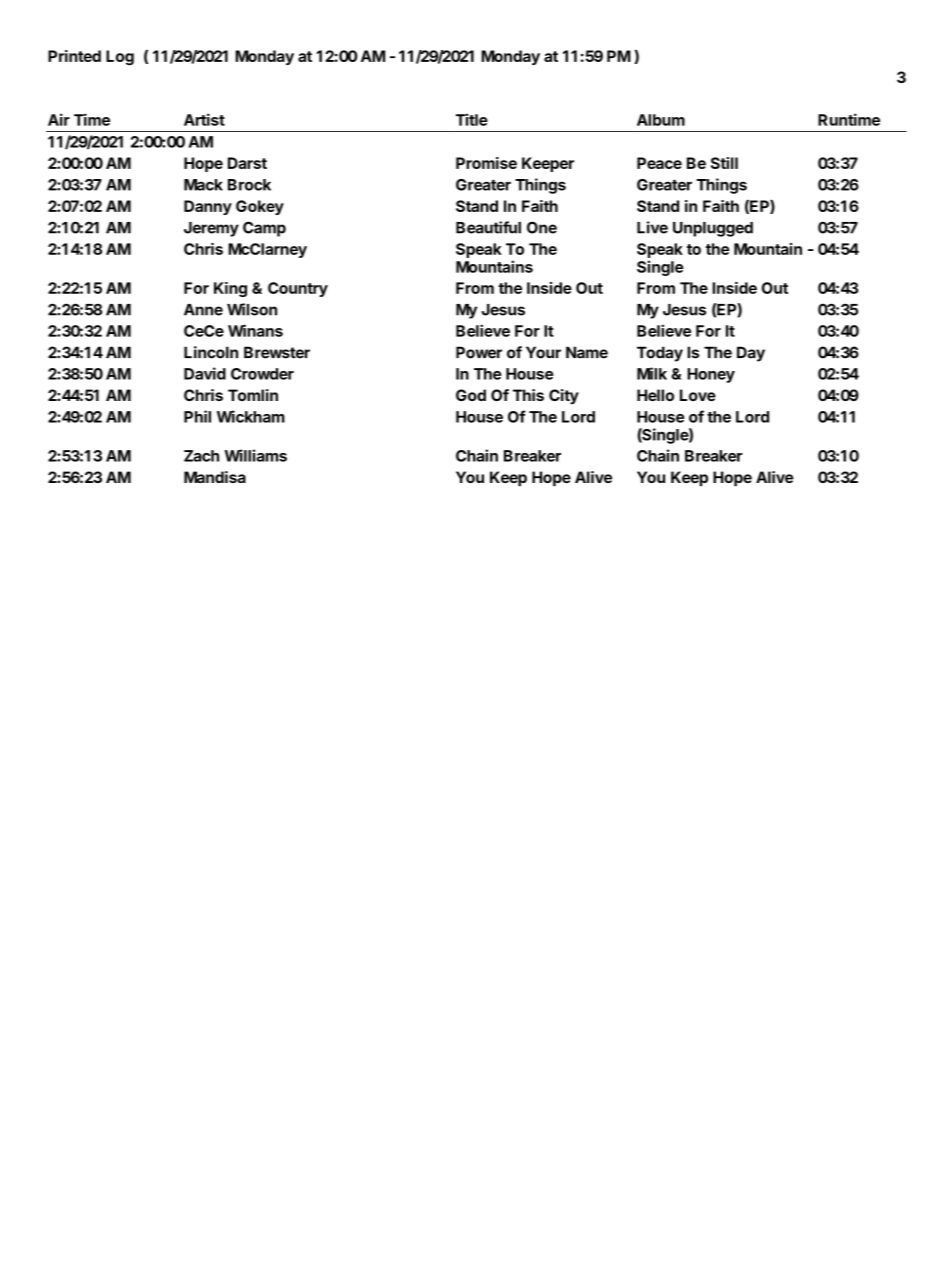  I want to click on Jeremy, so click(211, 229).
